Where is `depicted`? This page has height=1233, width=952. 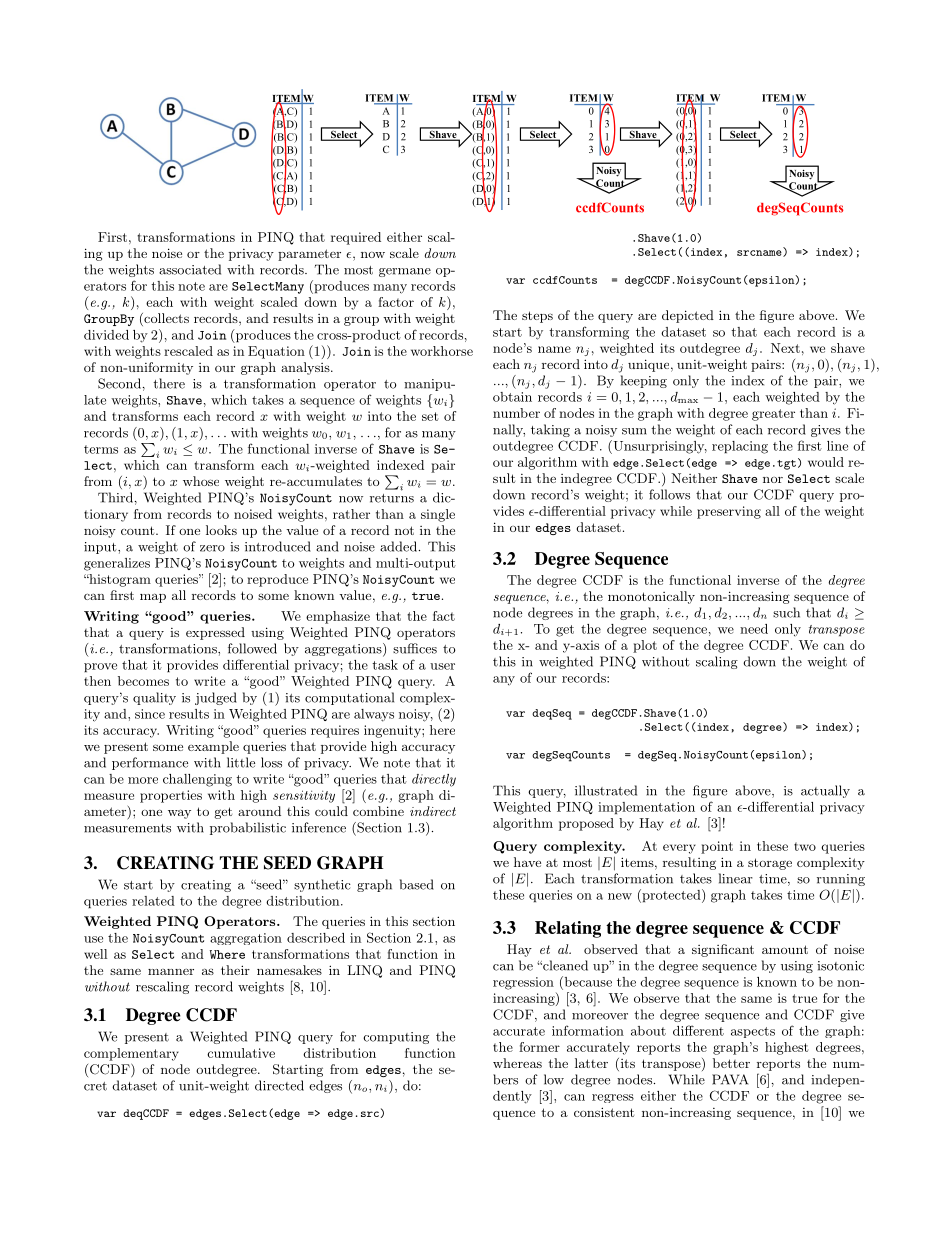 depicted is located at coordinates (688, 316).
